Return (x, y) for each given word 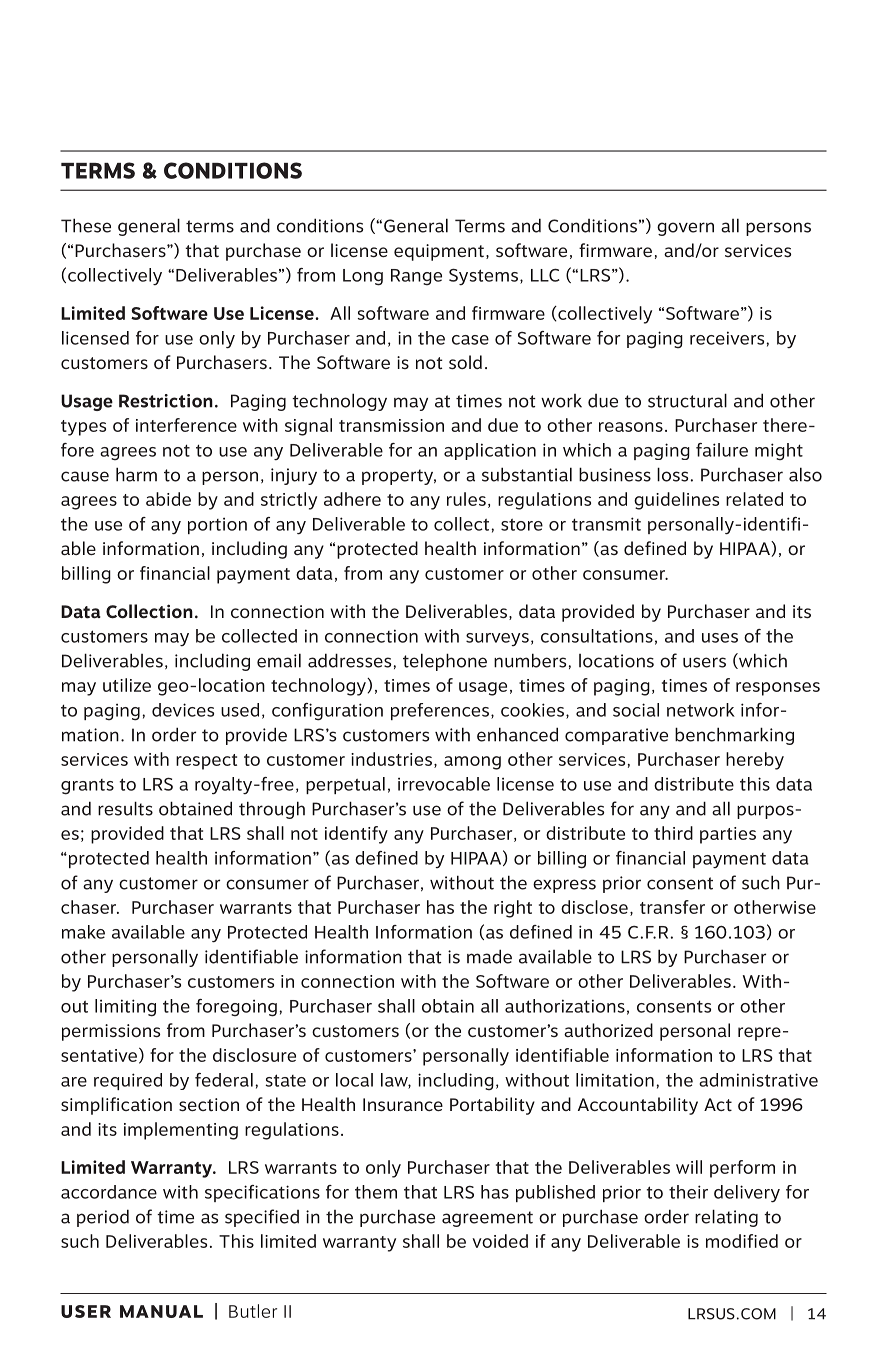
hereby (755, 761)
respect (206, 762)
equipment (439, 252)
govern (685, 229)
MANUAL (161, 1311)
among (472, 763)
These (86, 225)
